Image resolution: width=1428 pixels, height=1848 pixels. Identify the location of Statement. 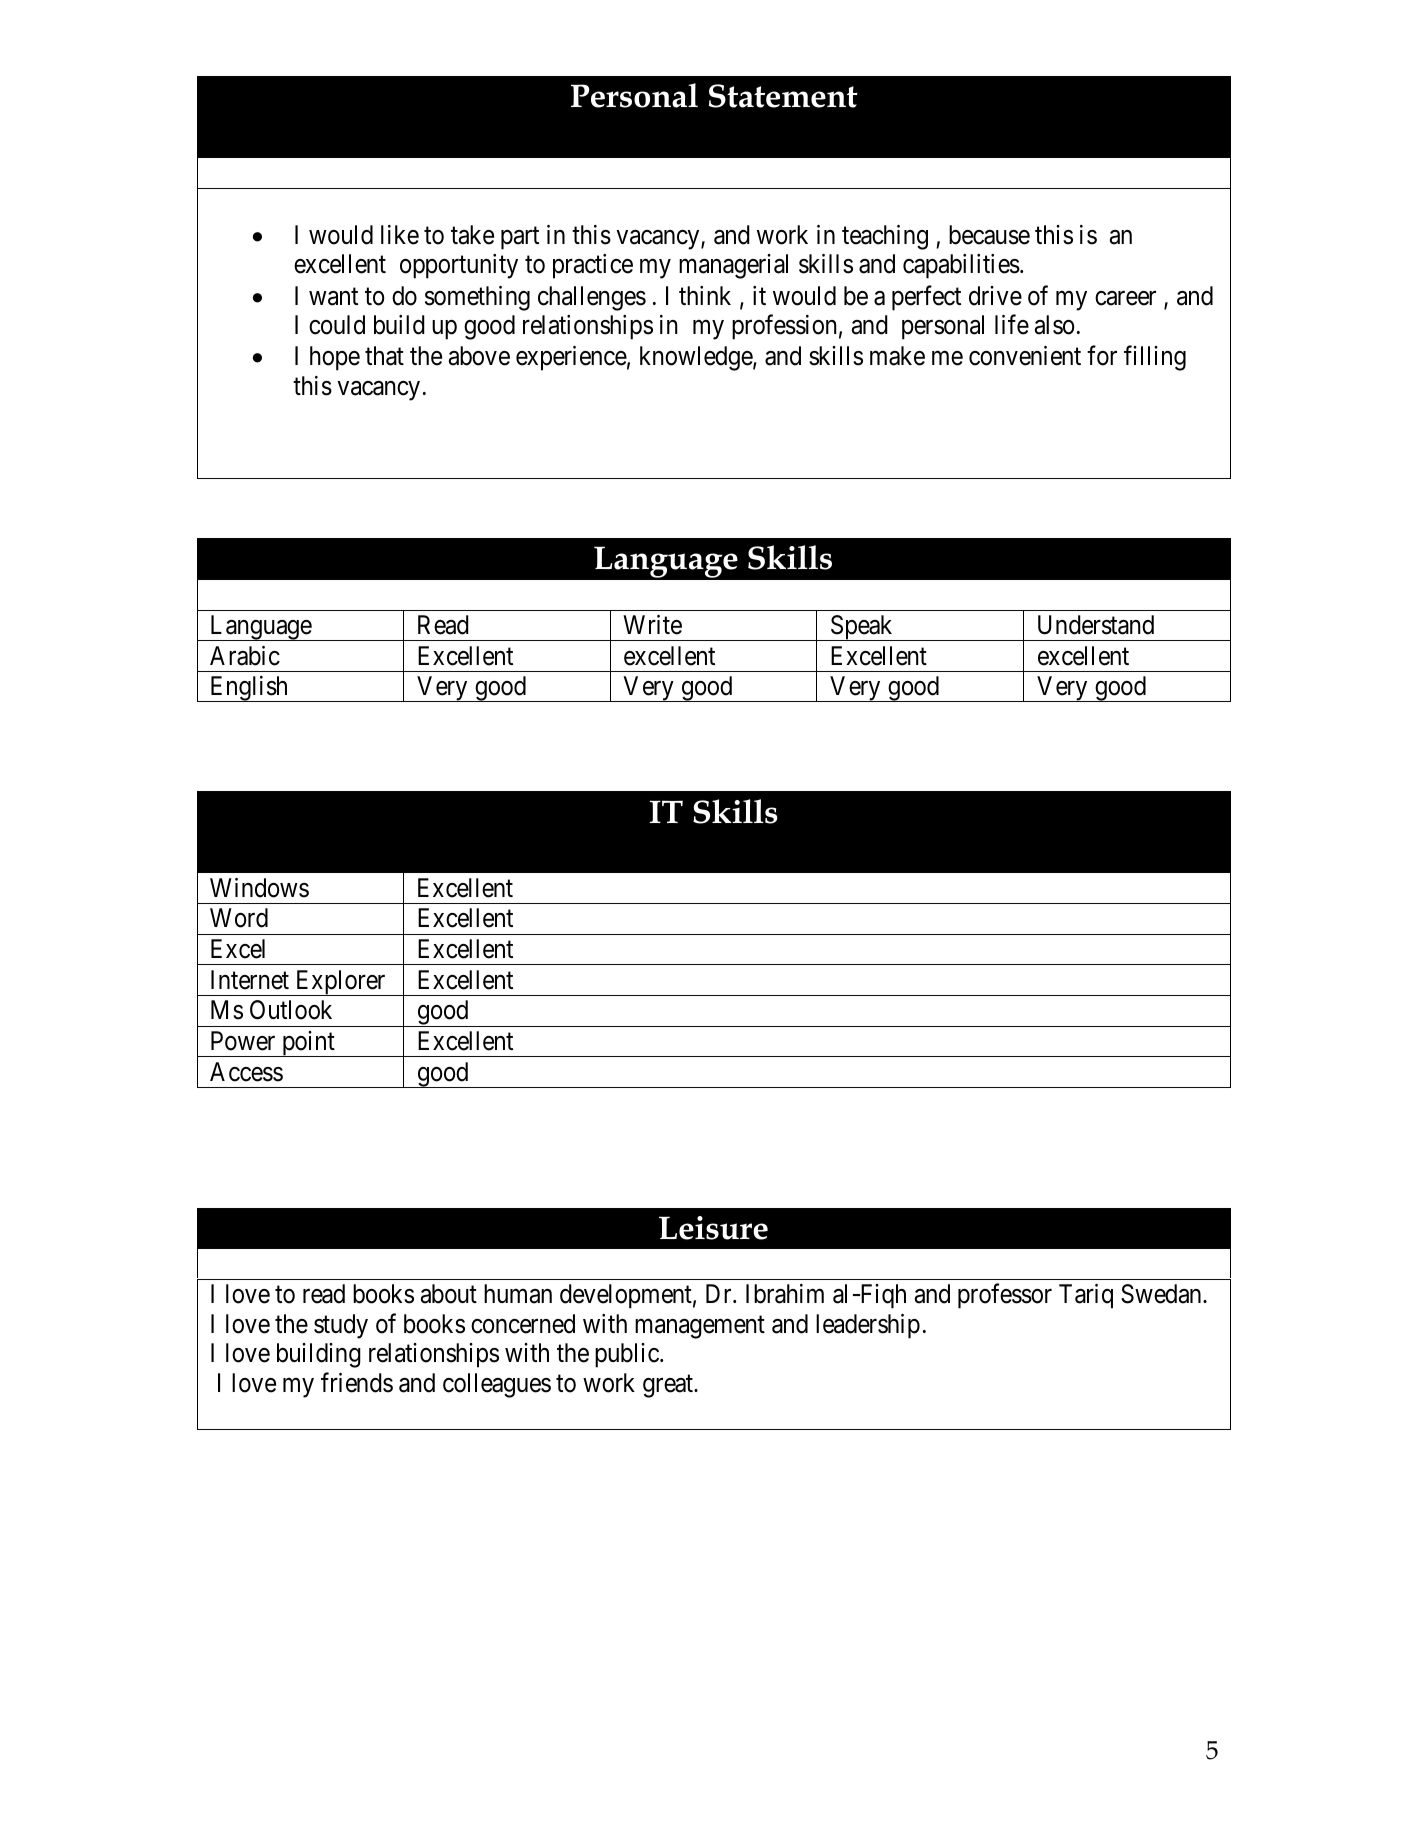
(783, 96).
